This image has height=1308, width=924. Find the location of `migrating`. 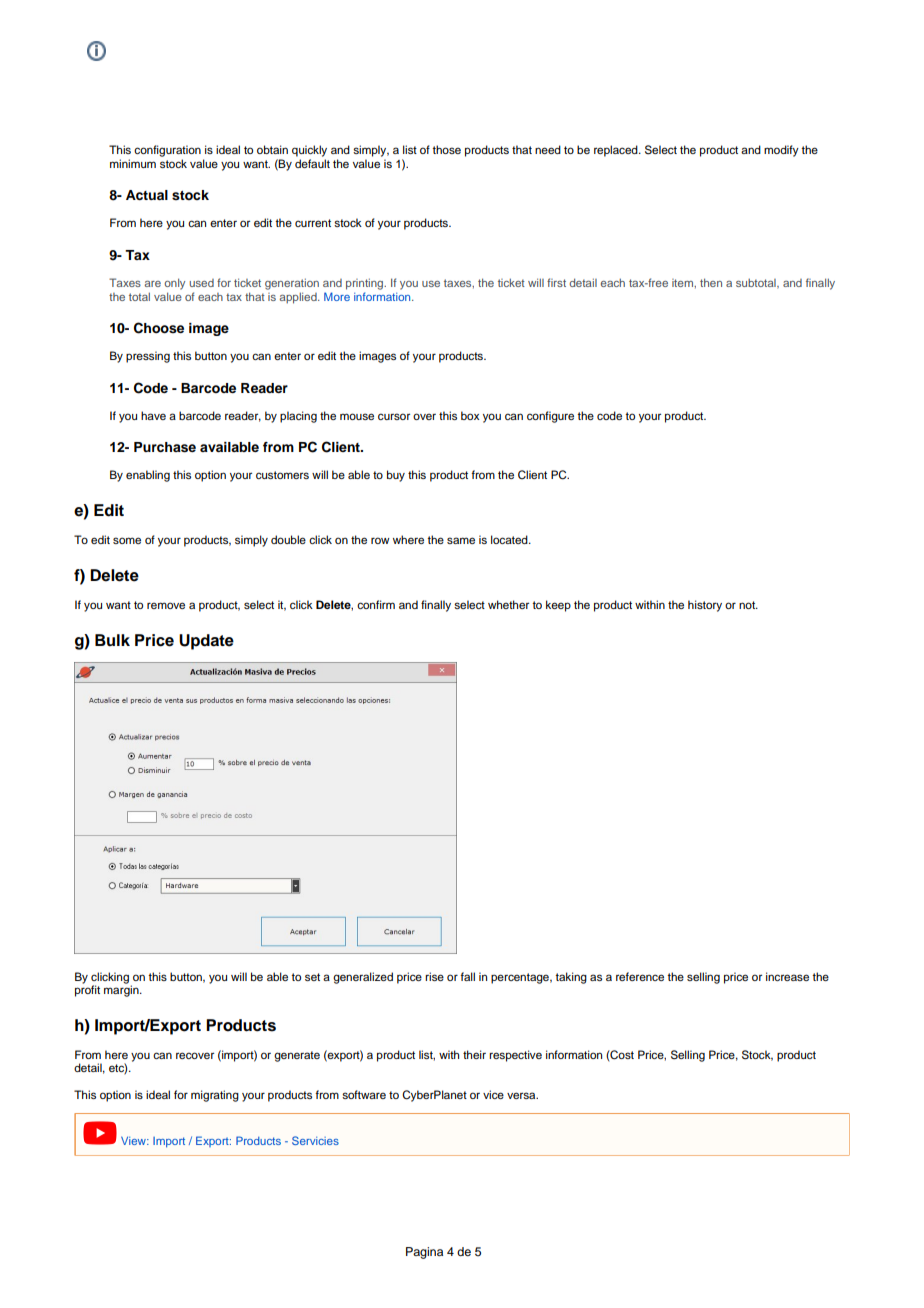

migrating is located at coordinates (215, 1096).
